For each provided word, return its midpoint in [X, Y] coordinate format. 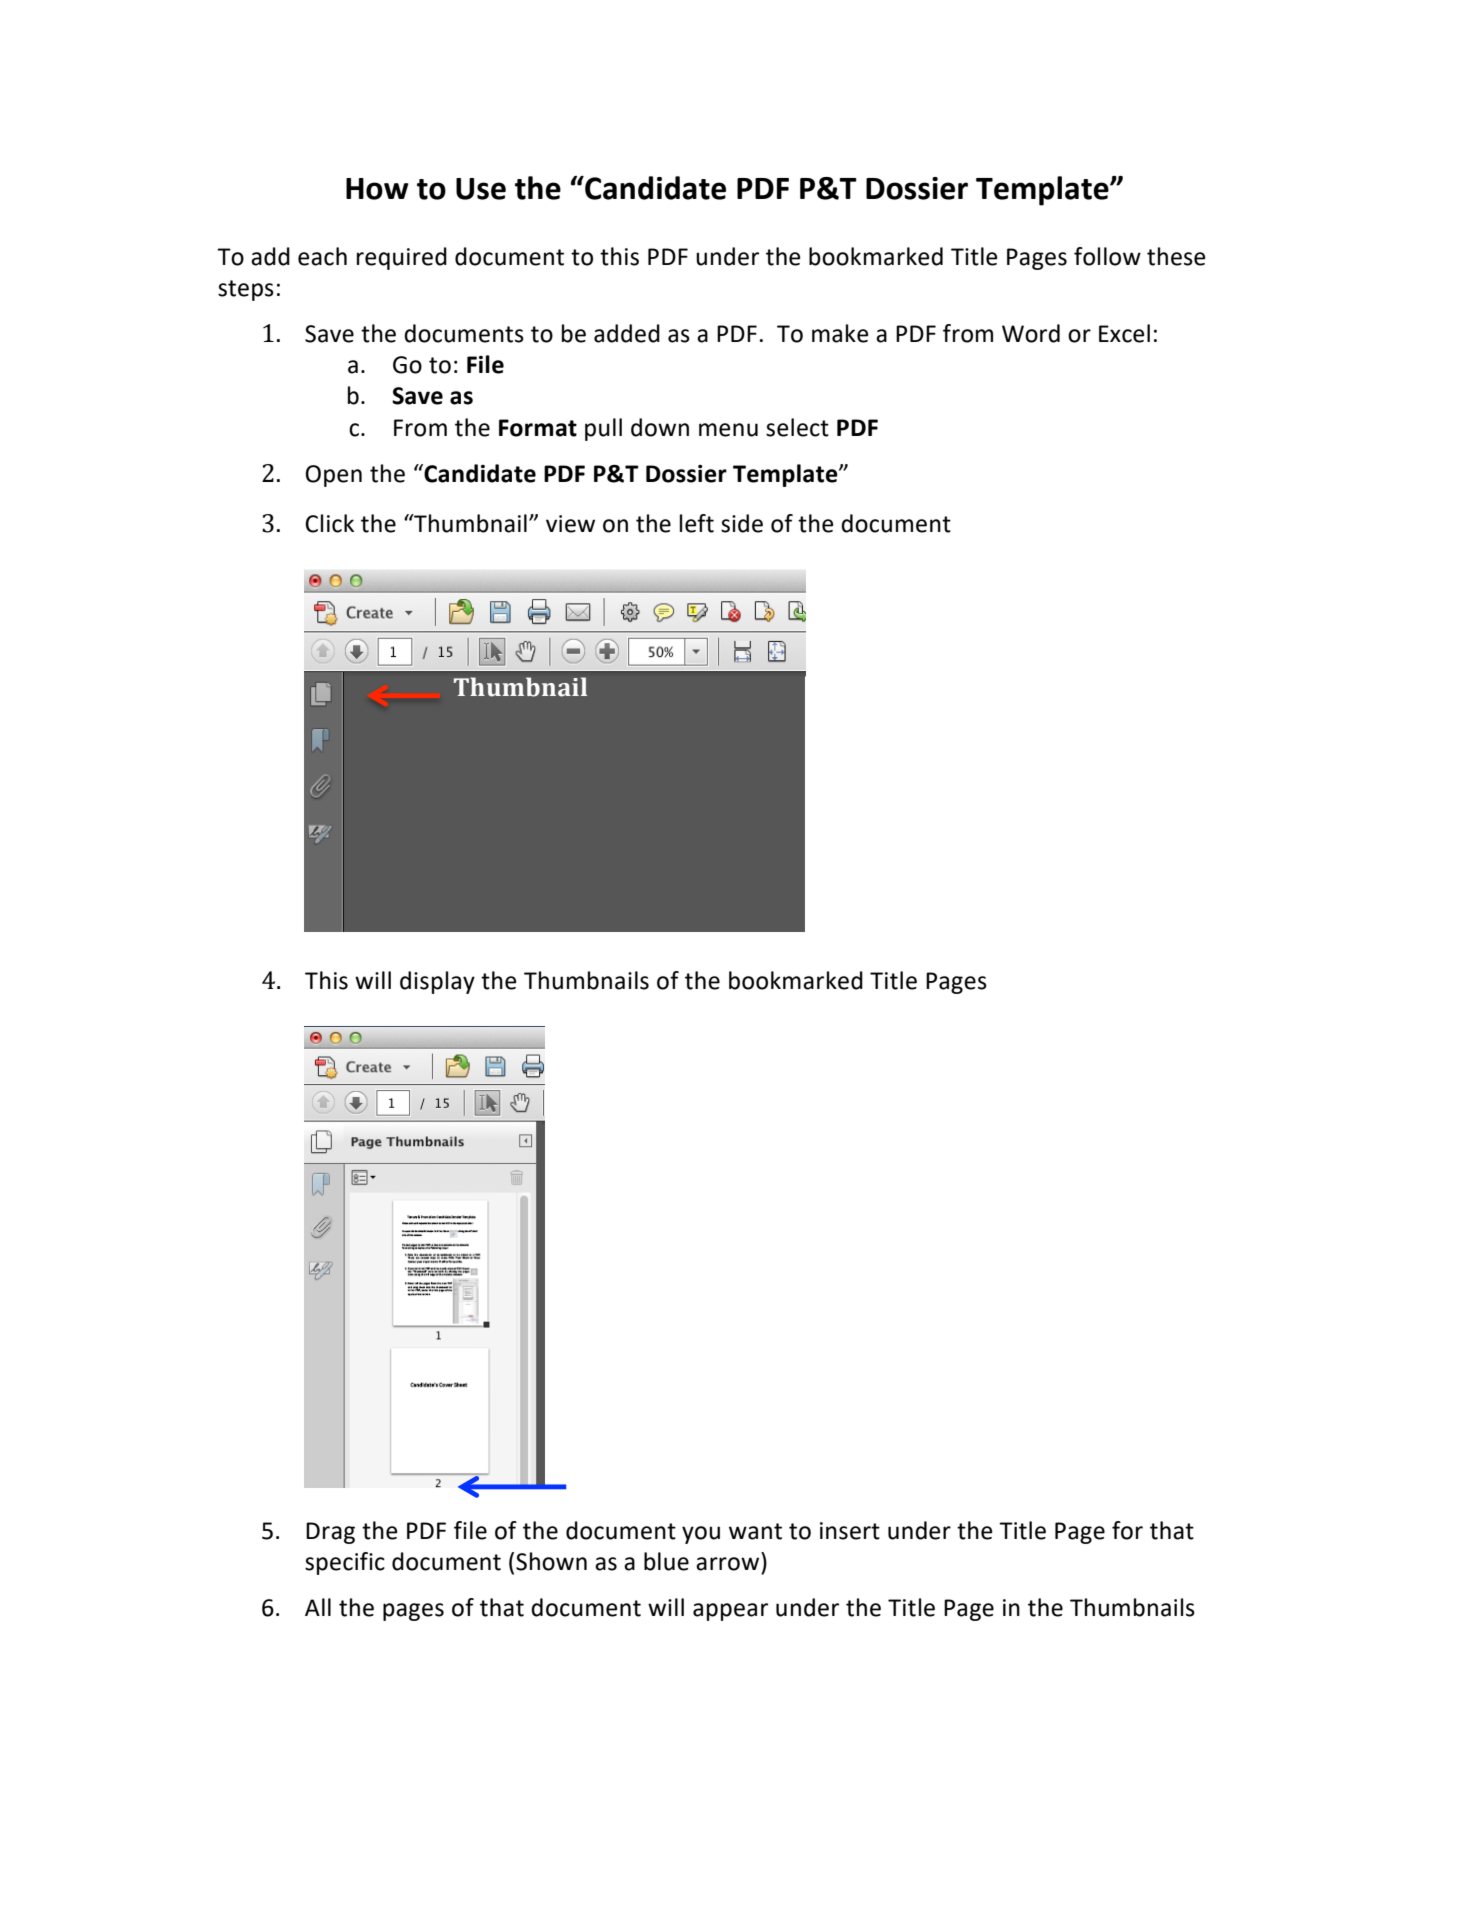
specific [345, 1563]
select [797, 427]
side [742, 523]
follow [1107, 256]
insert [850, 1531]
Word [1031, 333]
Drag [330, 1533]
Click [329, 523]
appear [730, 1612]
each [322, 256]
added [627, 333]
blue [666, 1561]
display [437, 982]
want [755, 1531]
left [697, 523]
